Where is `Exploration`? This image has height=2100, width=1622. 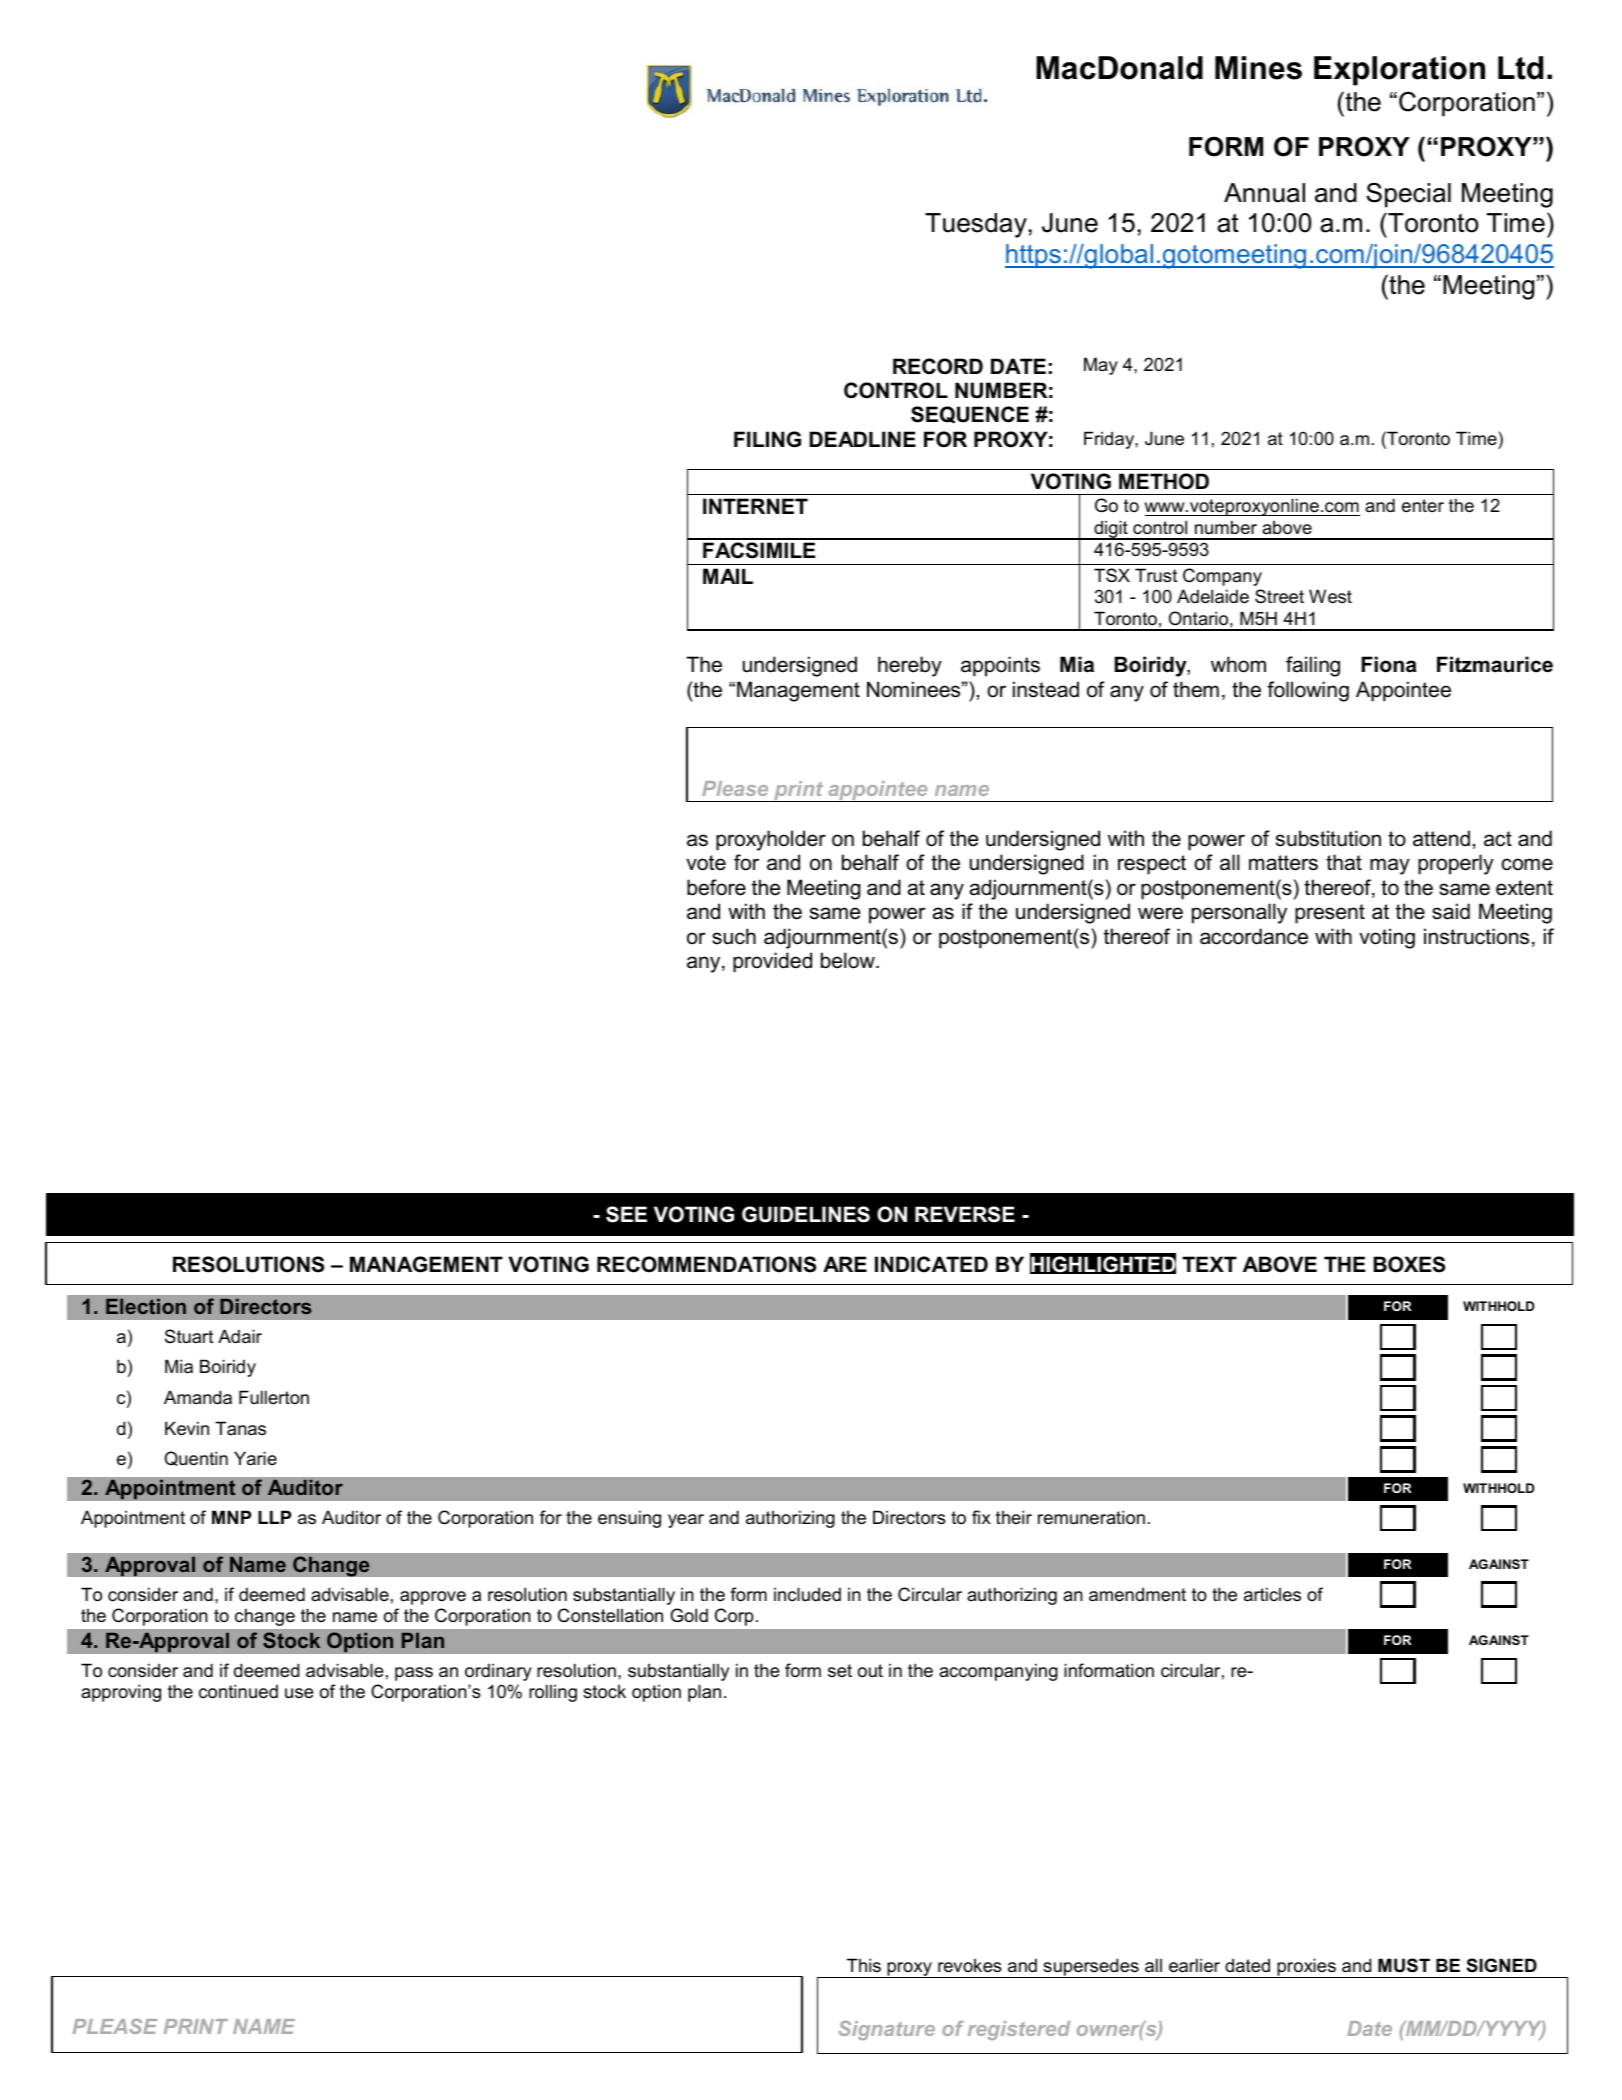 Exploration is located at coordinates (1399, 71).
